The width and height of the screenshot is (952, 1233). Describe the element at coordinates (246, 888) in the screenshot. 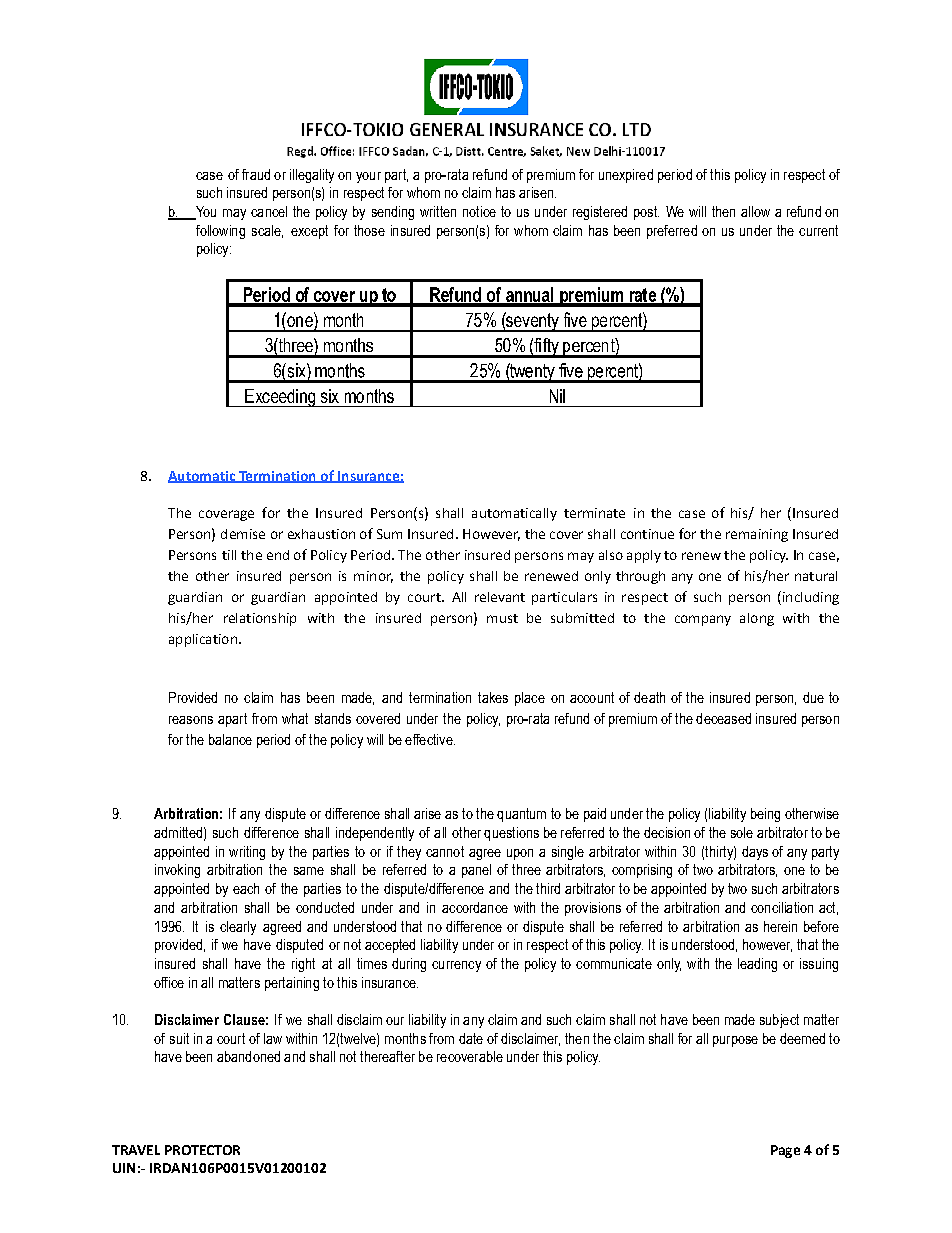

I see `each` at that location.
